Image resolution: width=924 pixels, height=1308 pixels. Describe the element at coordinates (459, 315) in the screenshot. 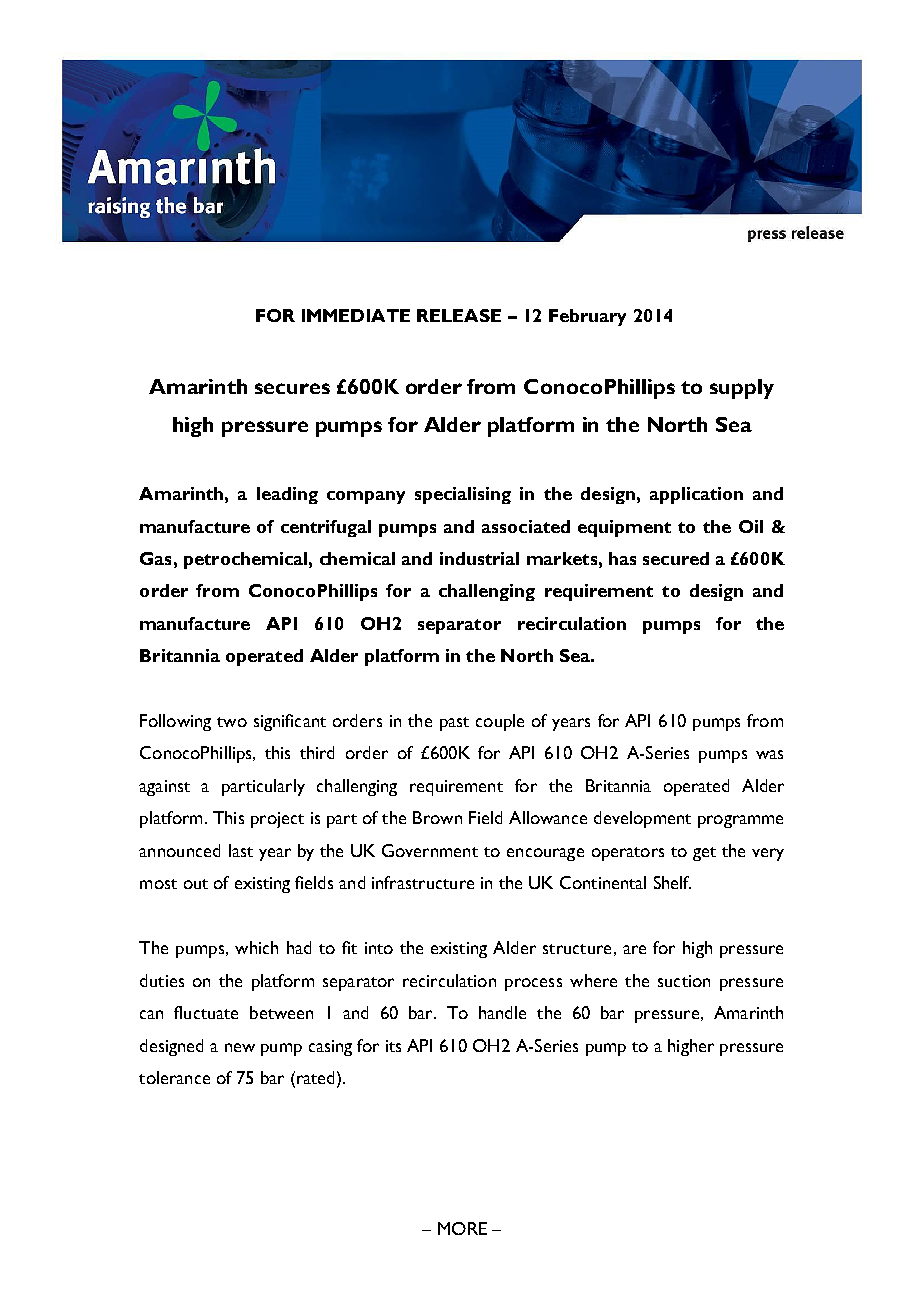

I see `RELEASE` at that location.
